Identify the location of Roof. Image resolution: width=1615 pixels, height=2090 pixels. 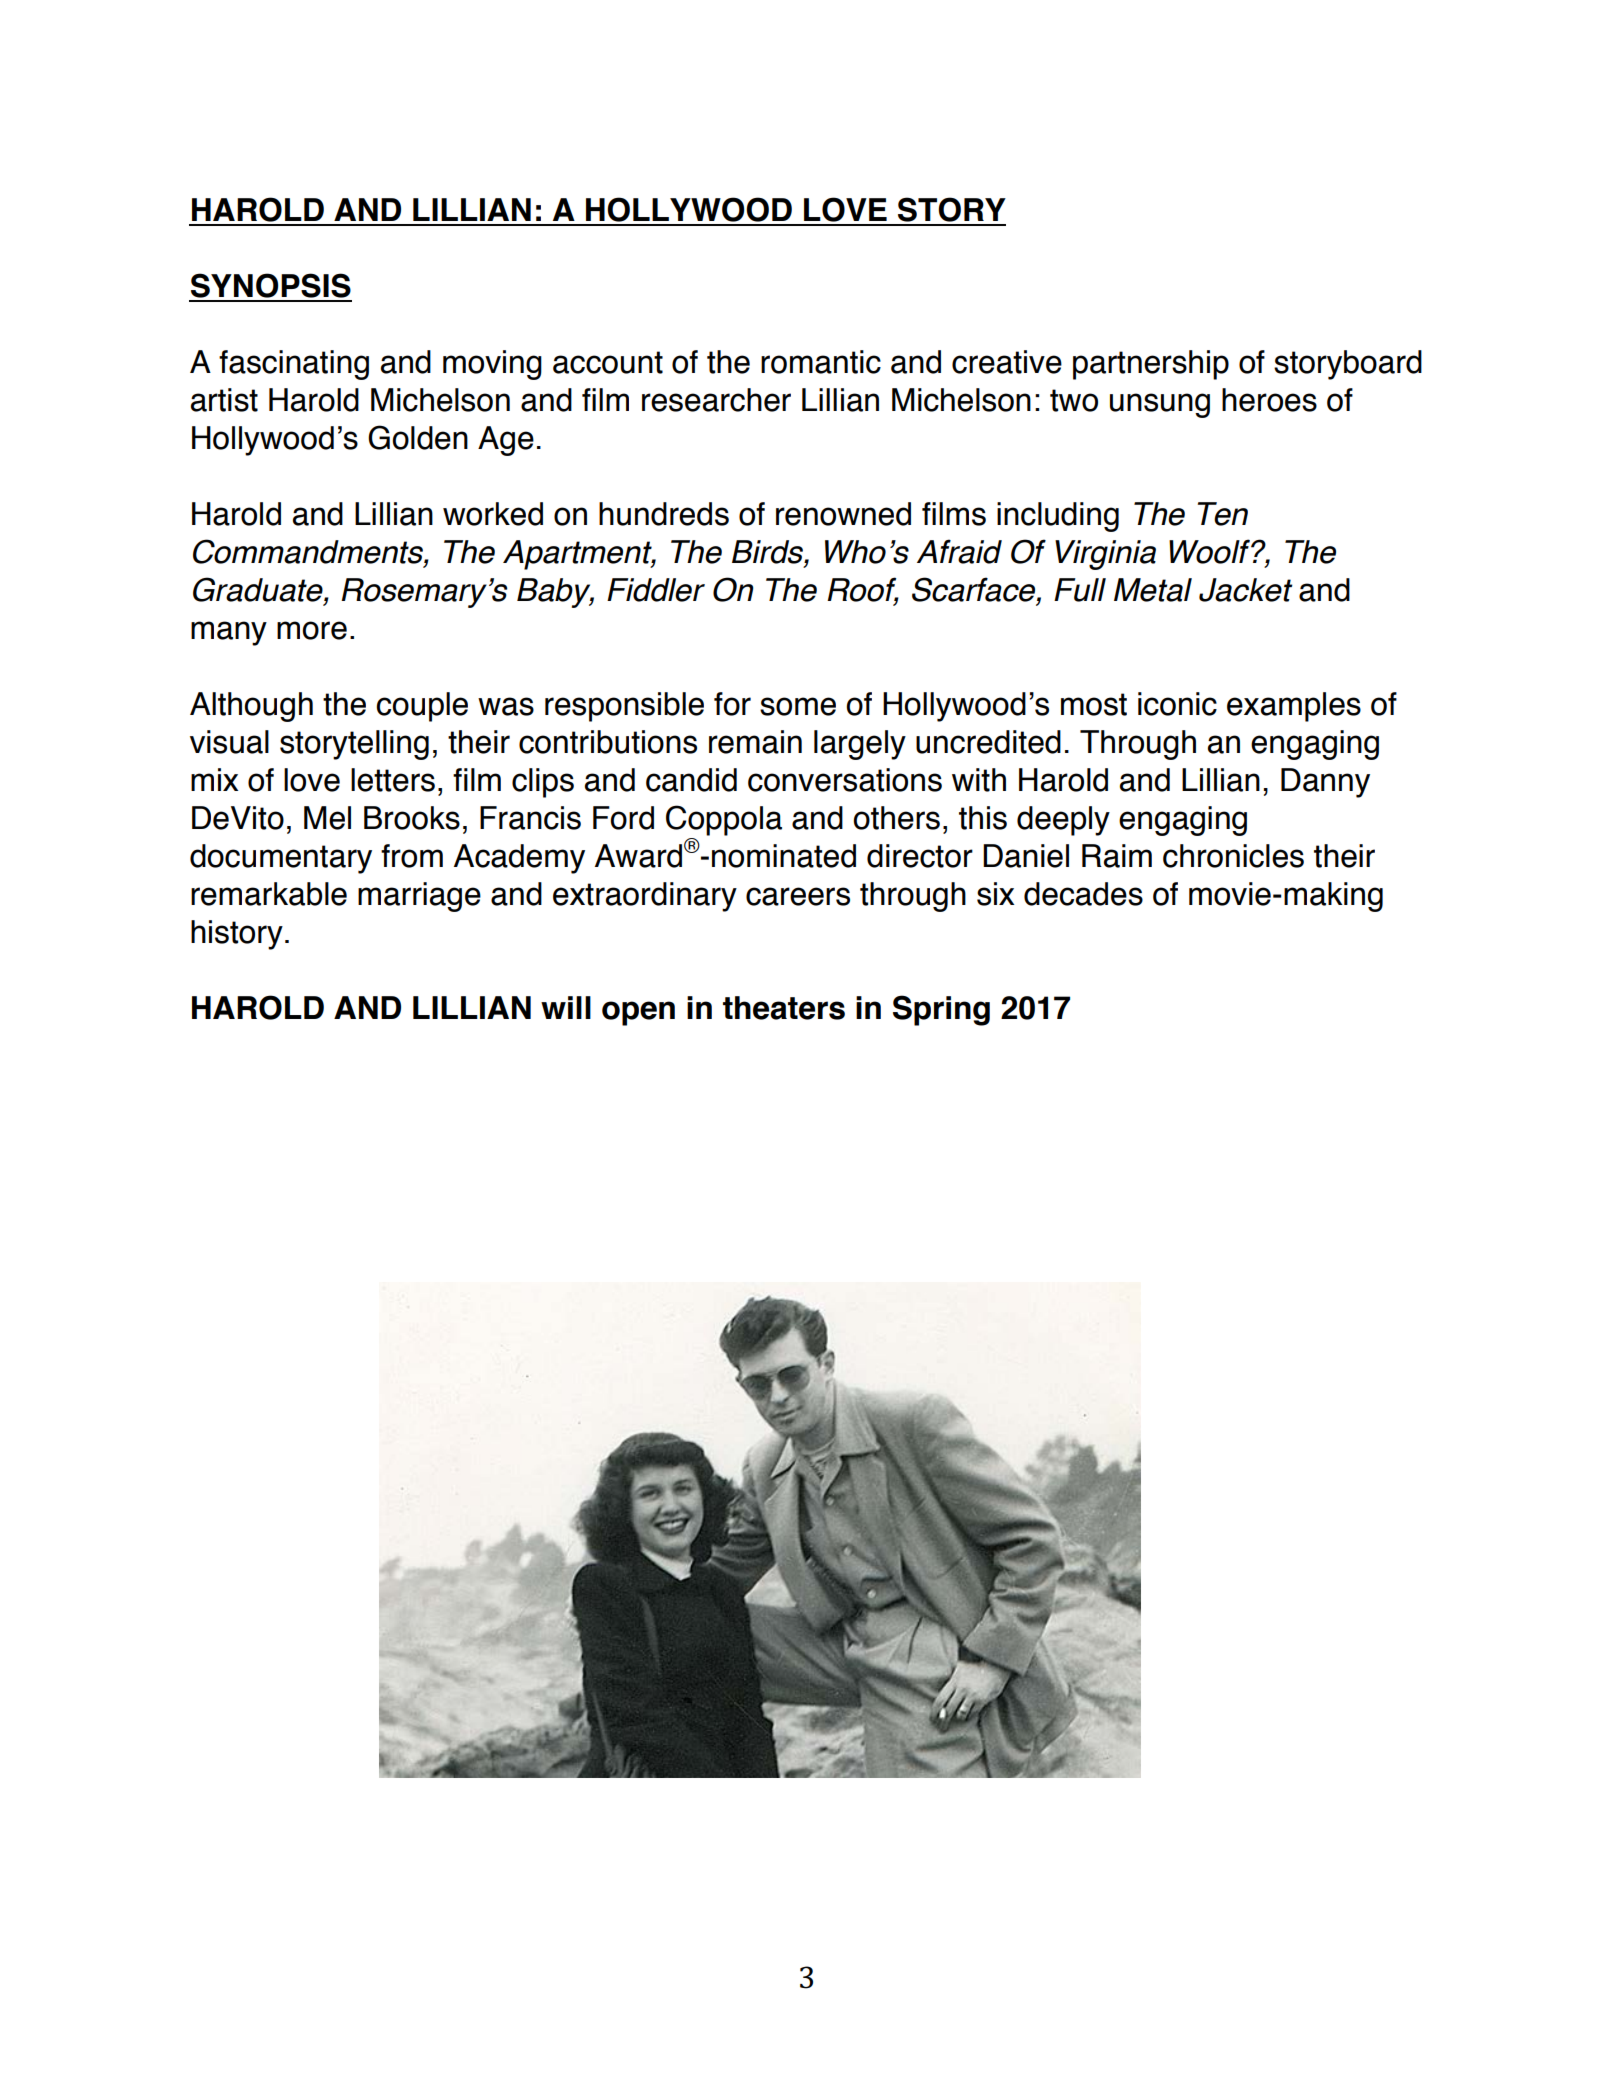
(863, 590).
